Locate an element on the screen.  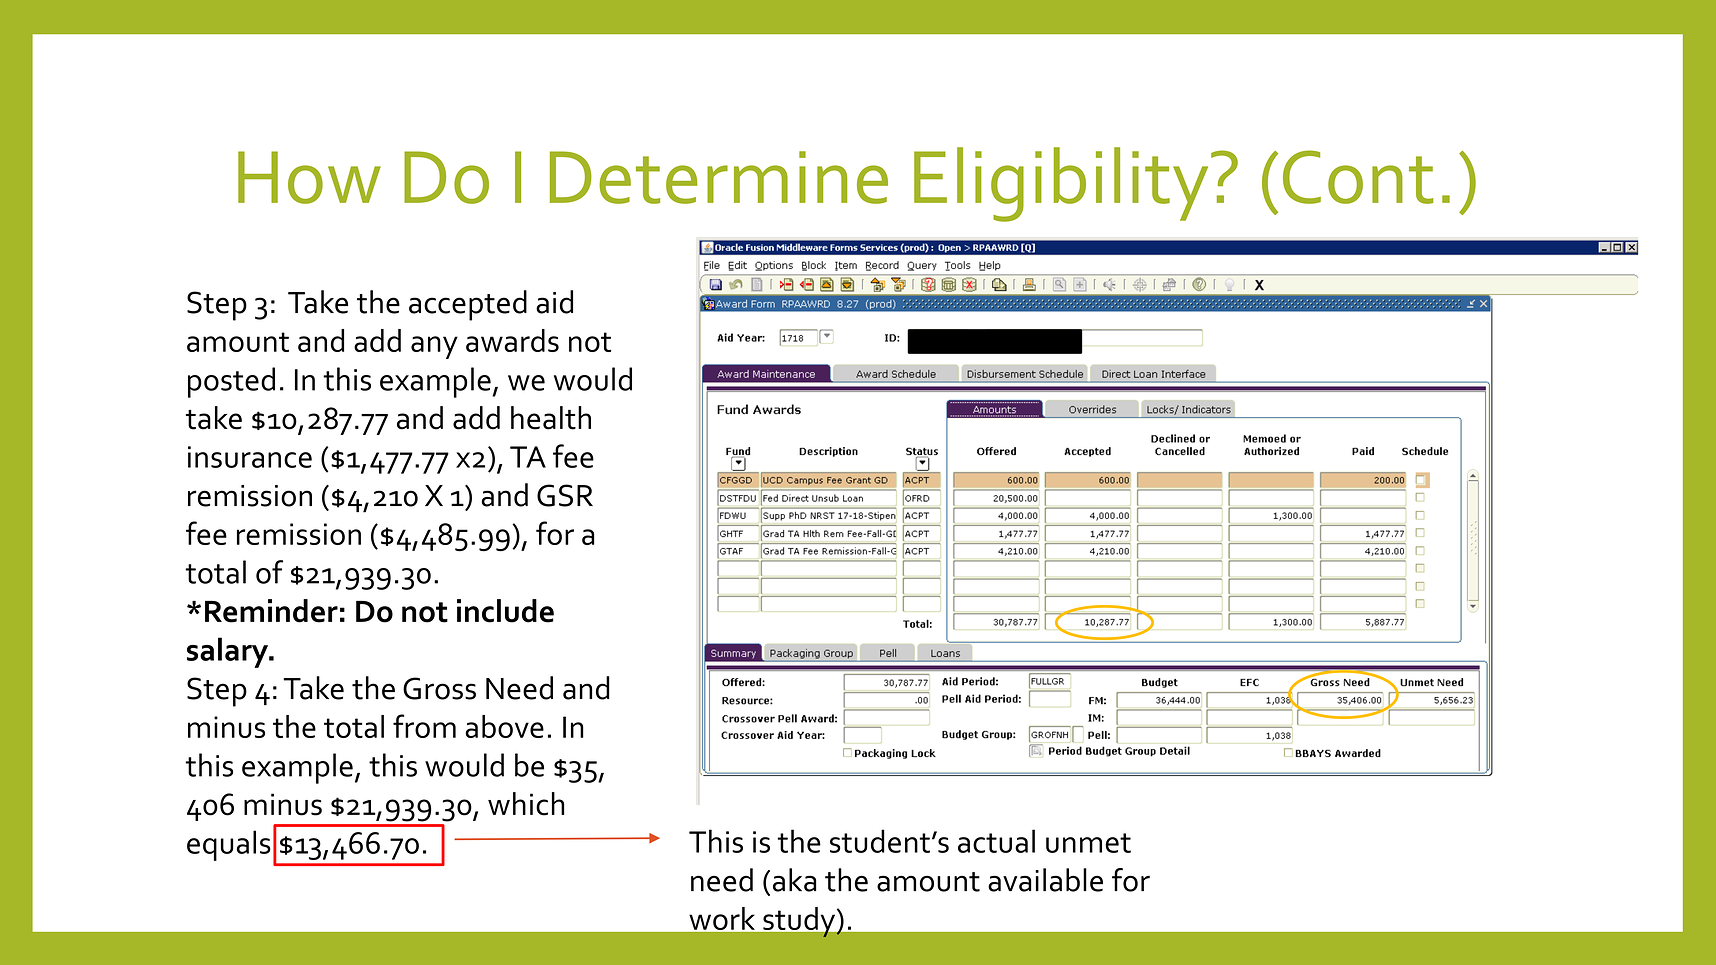
Determine is located at coordinates (719, 177).
